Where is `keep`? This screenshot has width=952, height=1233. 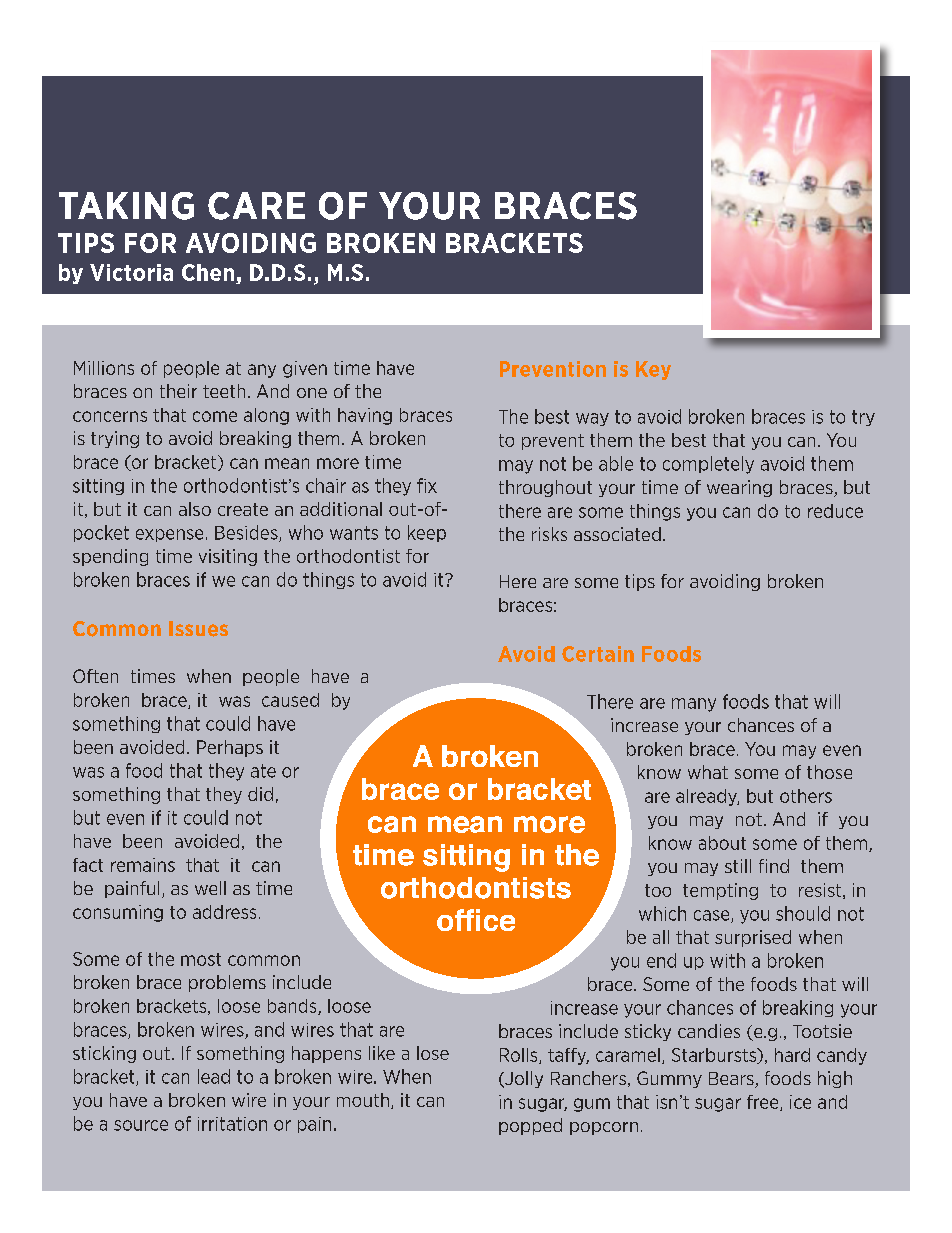
keep is located at coordinates (427, 533).
